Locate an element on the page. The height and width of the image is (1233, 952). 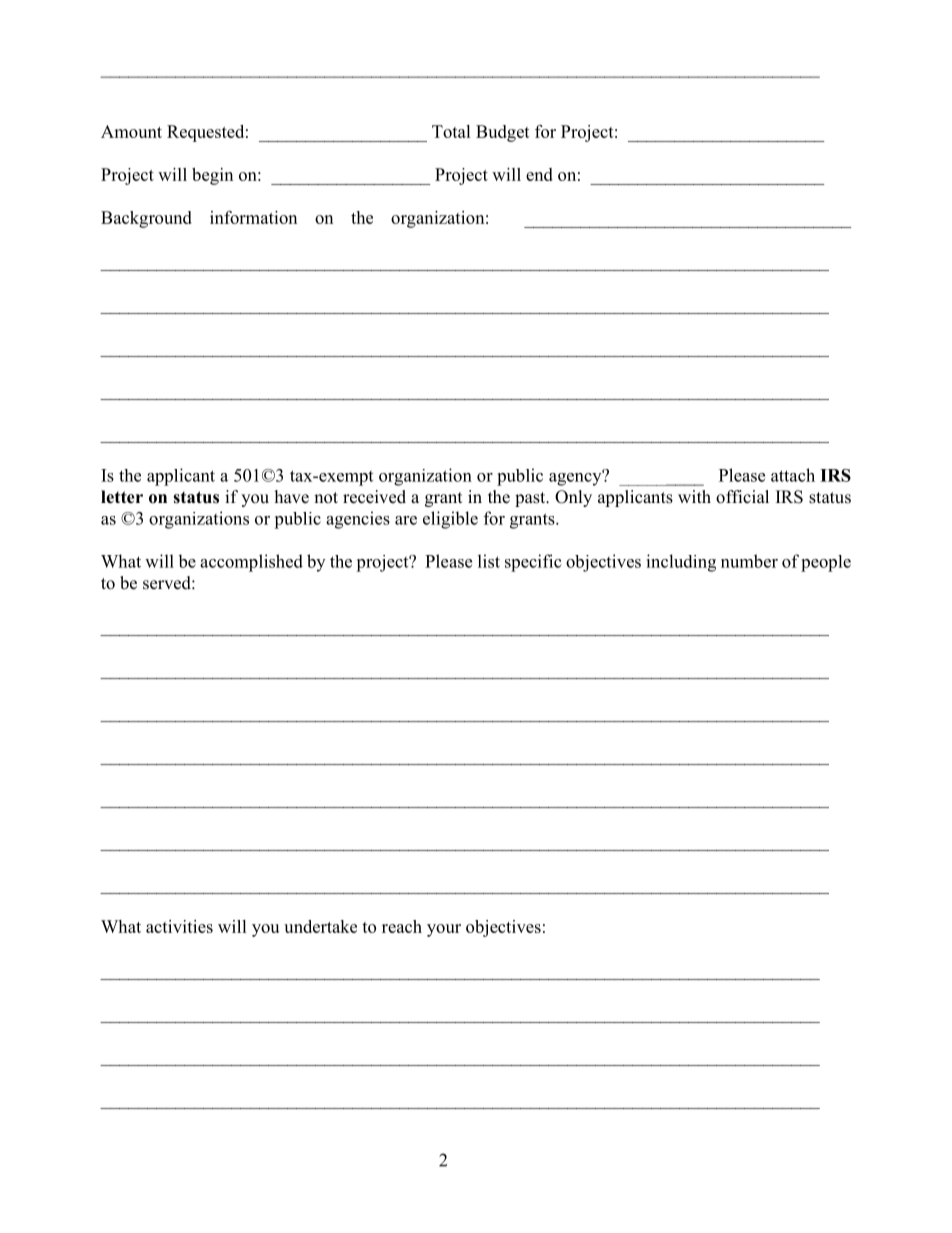
number is located at coordinates (749, 561).
